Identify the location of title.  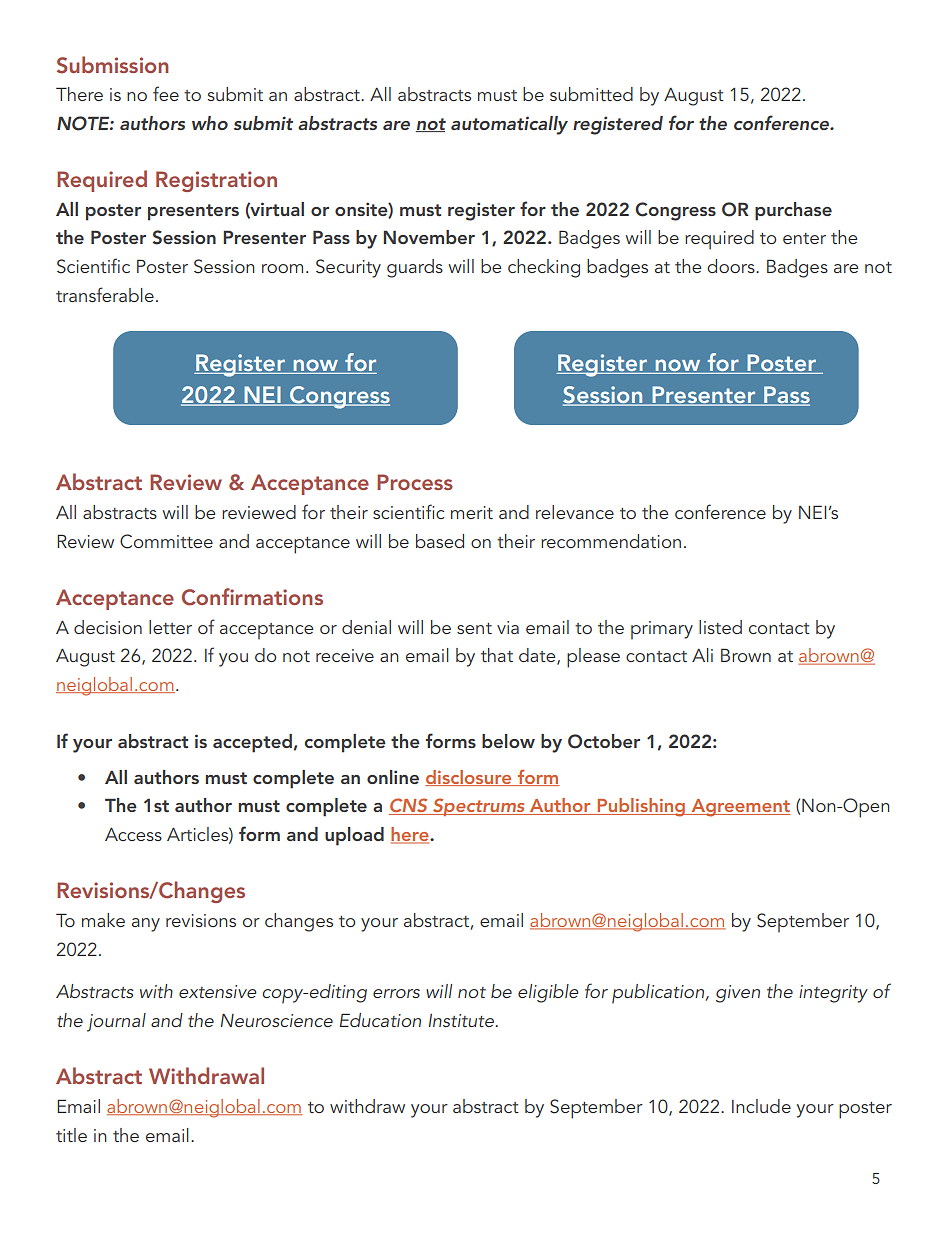
(71, 1135).
